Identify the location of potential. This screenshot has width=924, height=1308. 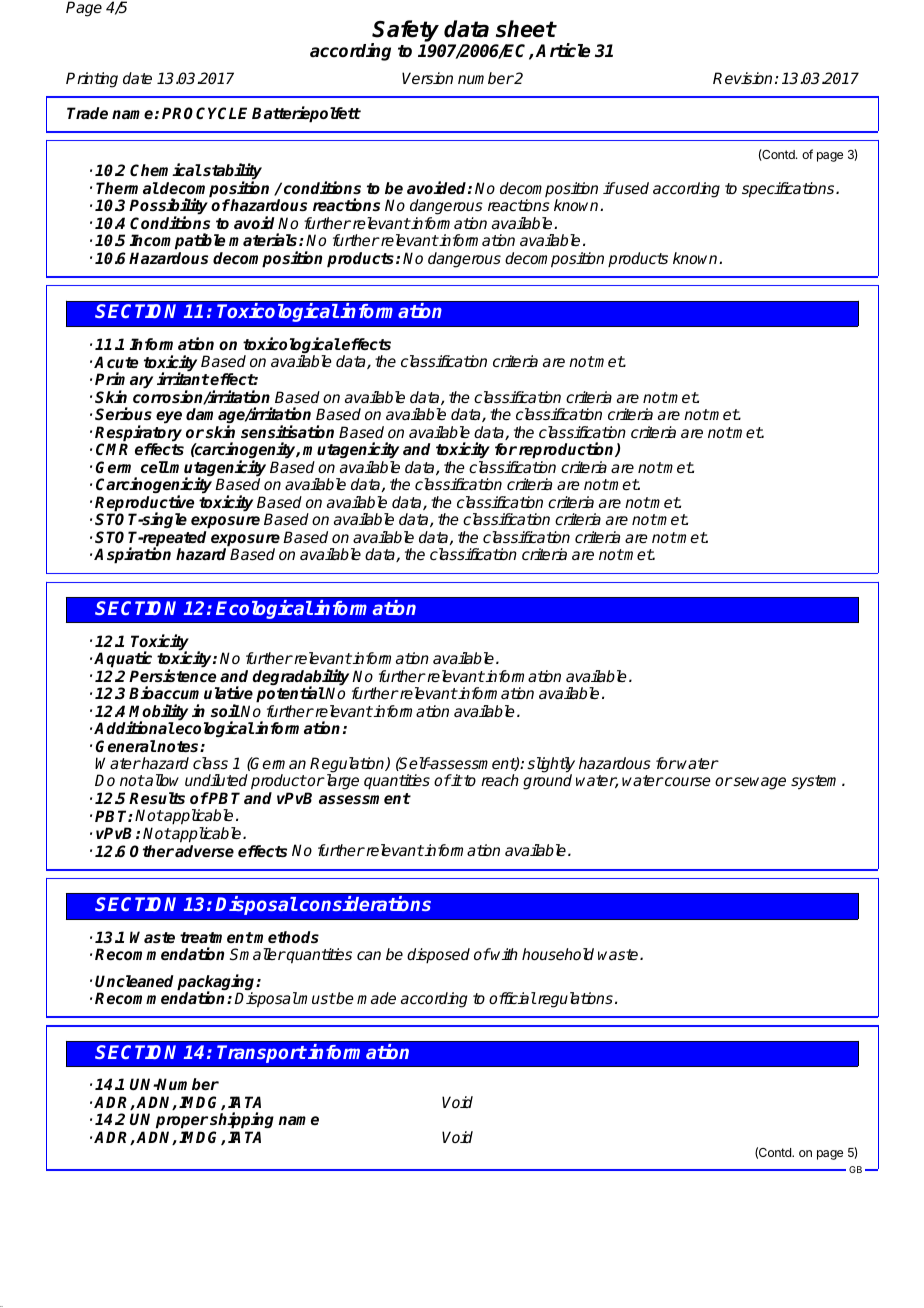
(290, 694).
